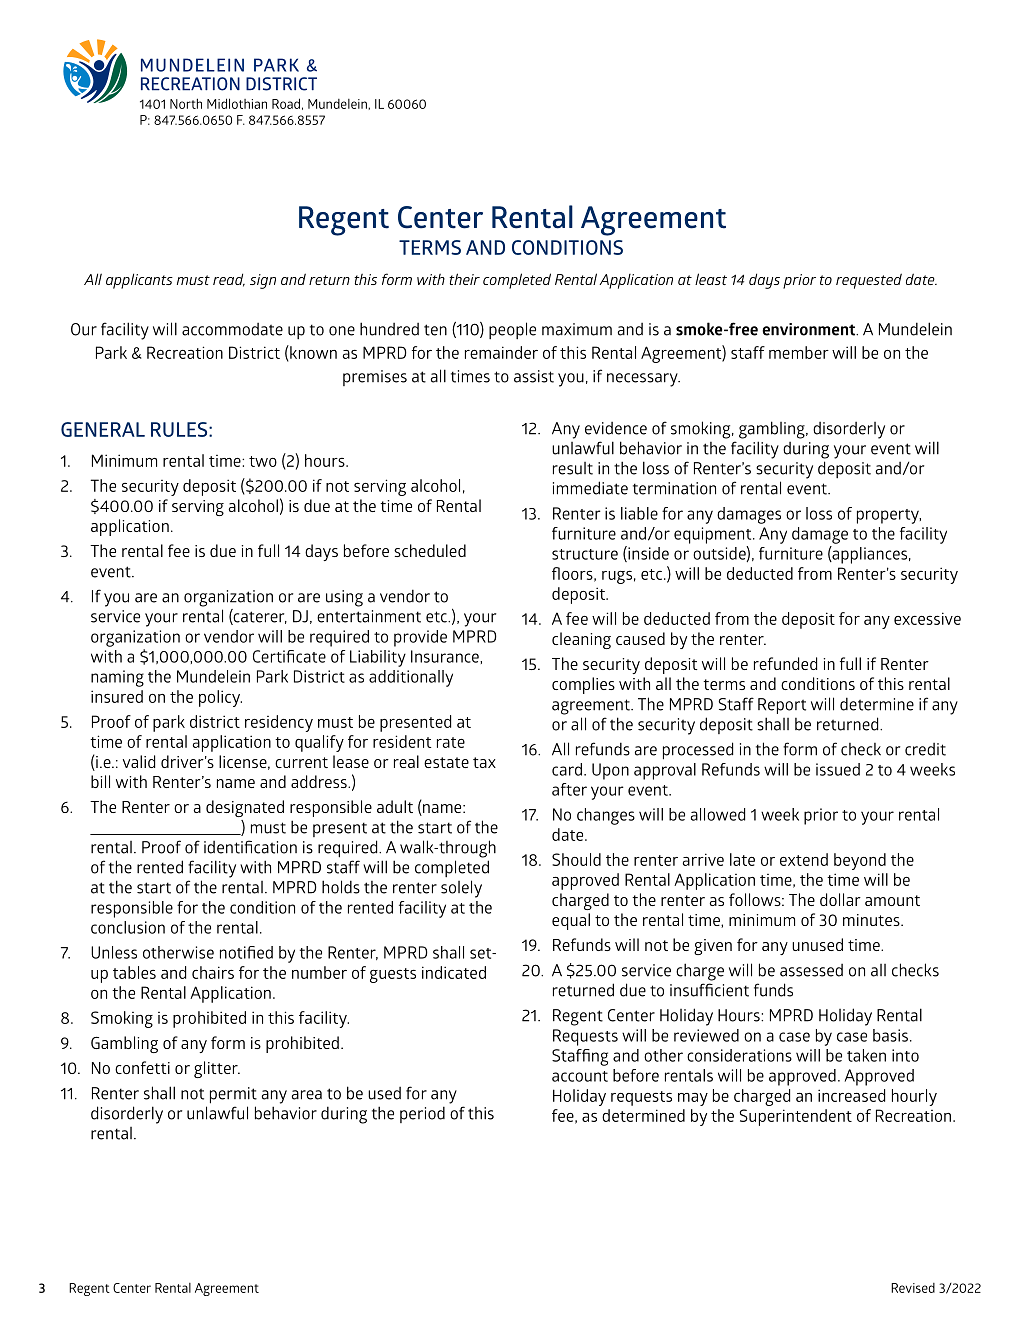 This image has width=1023, height=1325. Describe the element at coordinates (422, 1114) in the image. I see `period` at that location.
